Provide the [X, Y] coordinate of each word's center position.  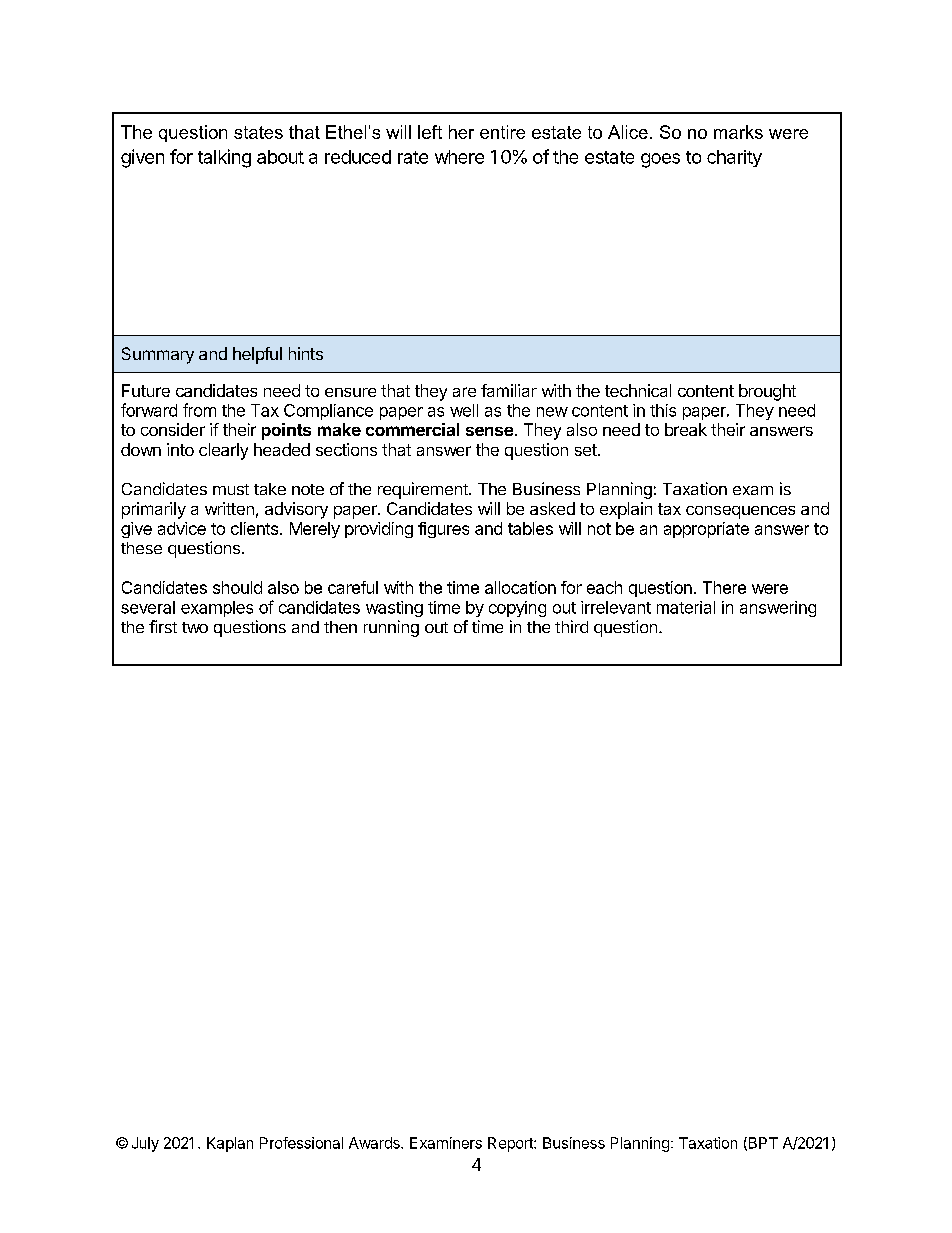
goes [660, 160]
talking [224, 158]
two [195, 627]
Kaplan [230, 1144]
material [686, 607]
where [459, 157]
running [391, 628]
